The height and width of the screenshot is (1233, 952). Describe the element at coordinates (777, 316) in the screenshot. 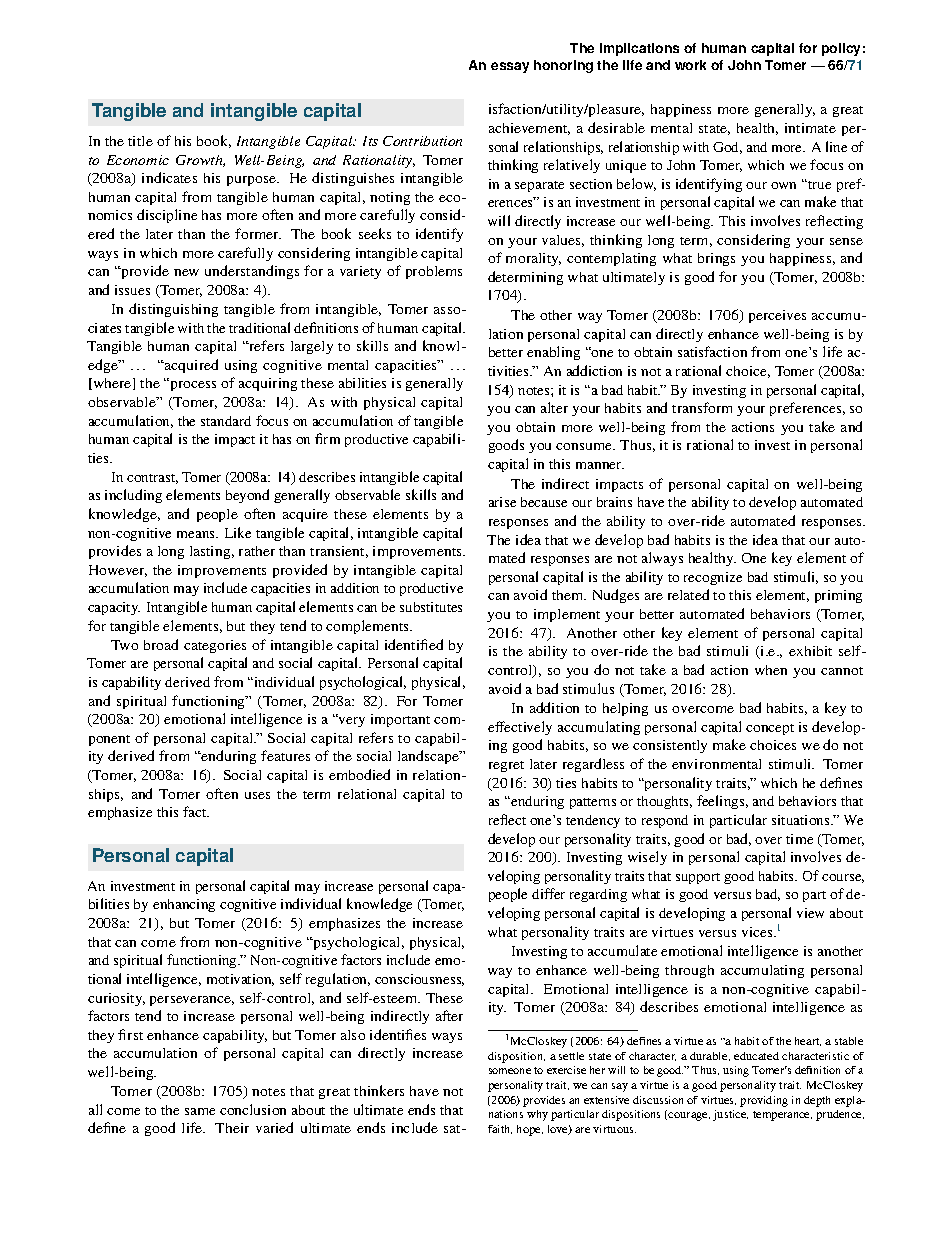

I see `perceives` at that location.
